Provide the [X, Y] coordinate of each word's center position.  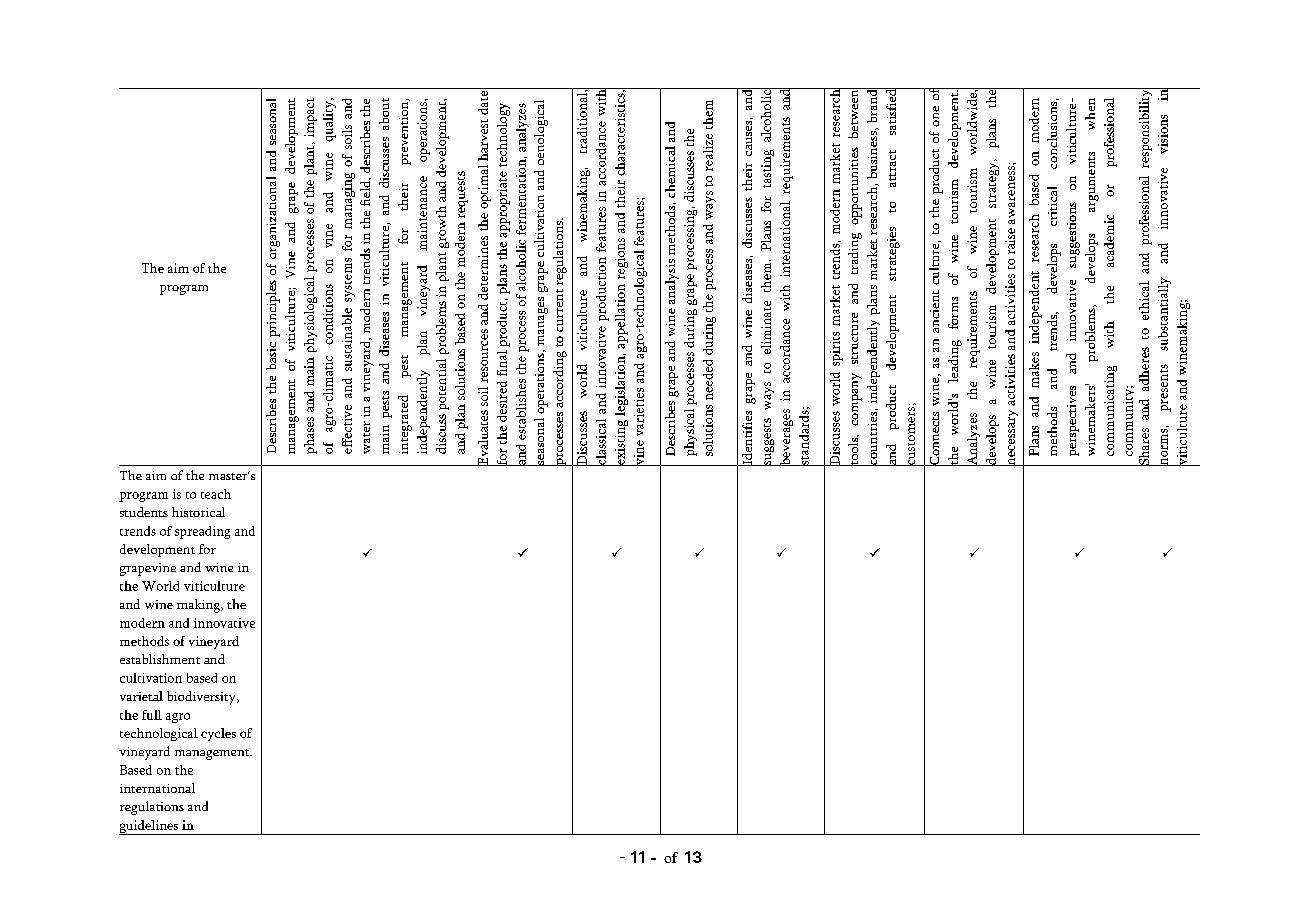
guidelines [149, 827]
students [144, 512]
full [152, 715]
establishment [160, 659]
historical [198, 512]
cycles [218, 734]
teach [216, 494]
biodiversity [202, 698]
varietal [141, 696]
